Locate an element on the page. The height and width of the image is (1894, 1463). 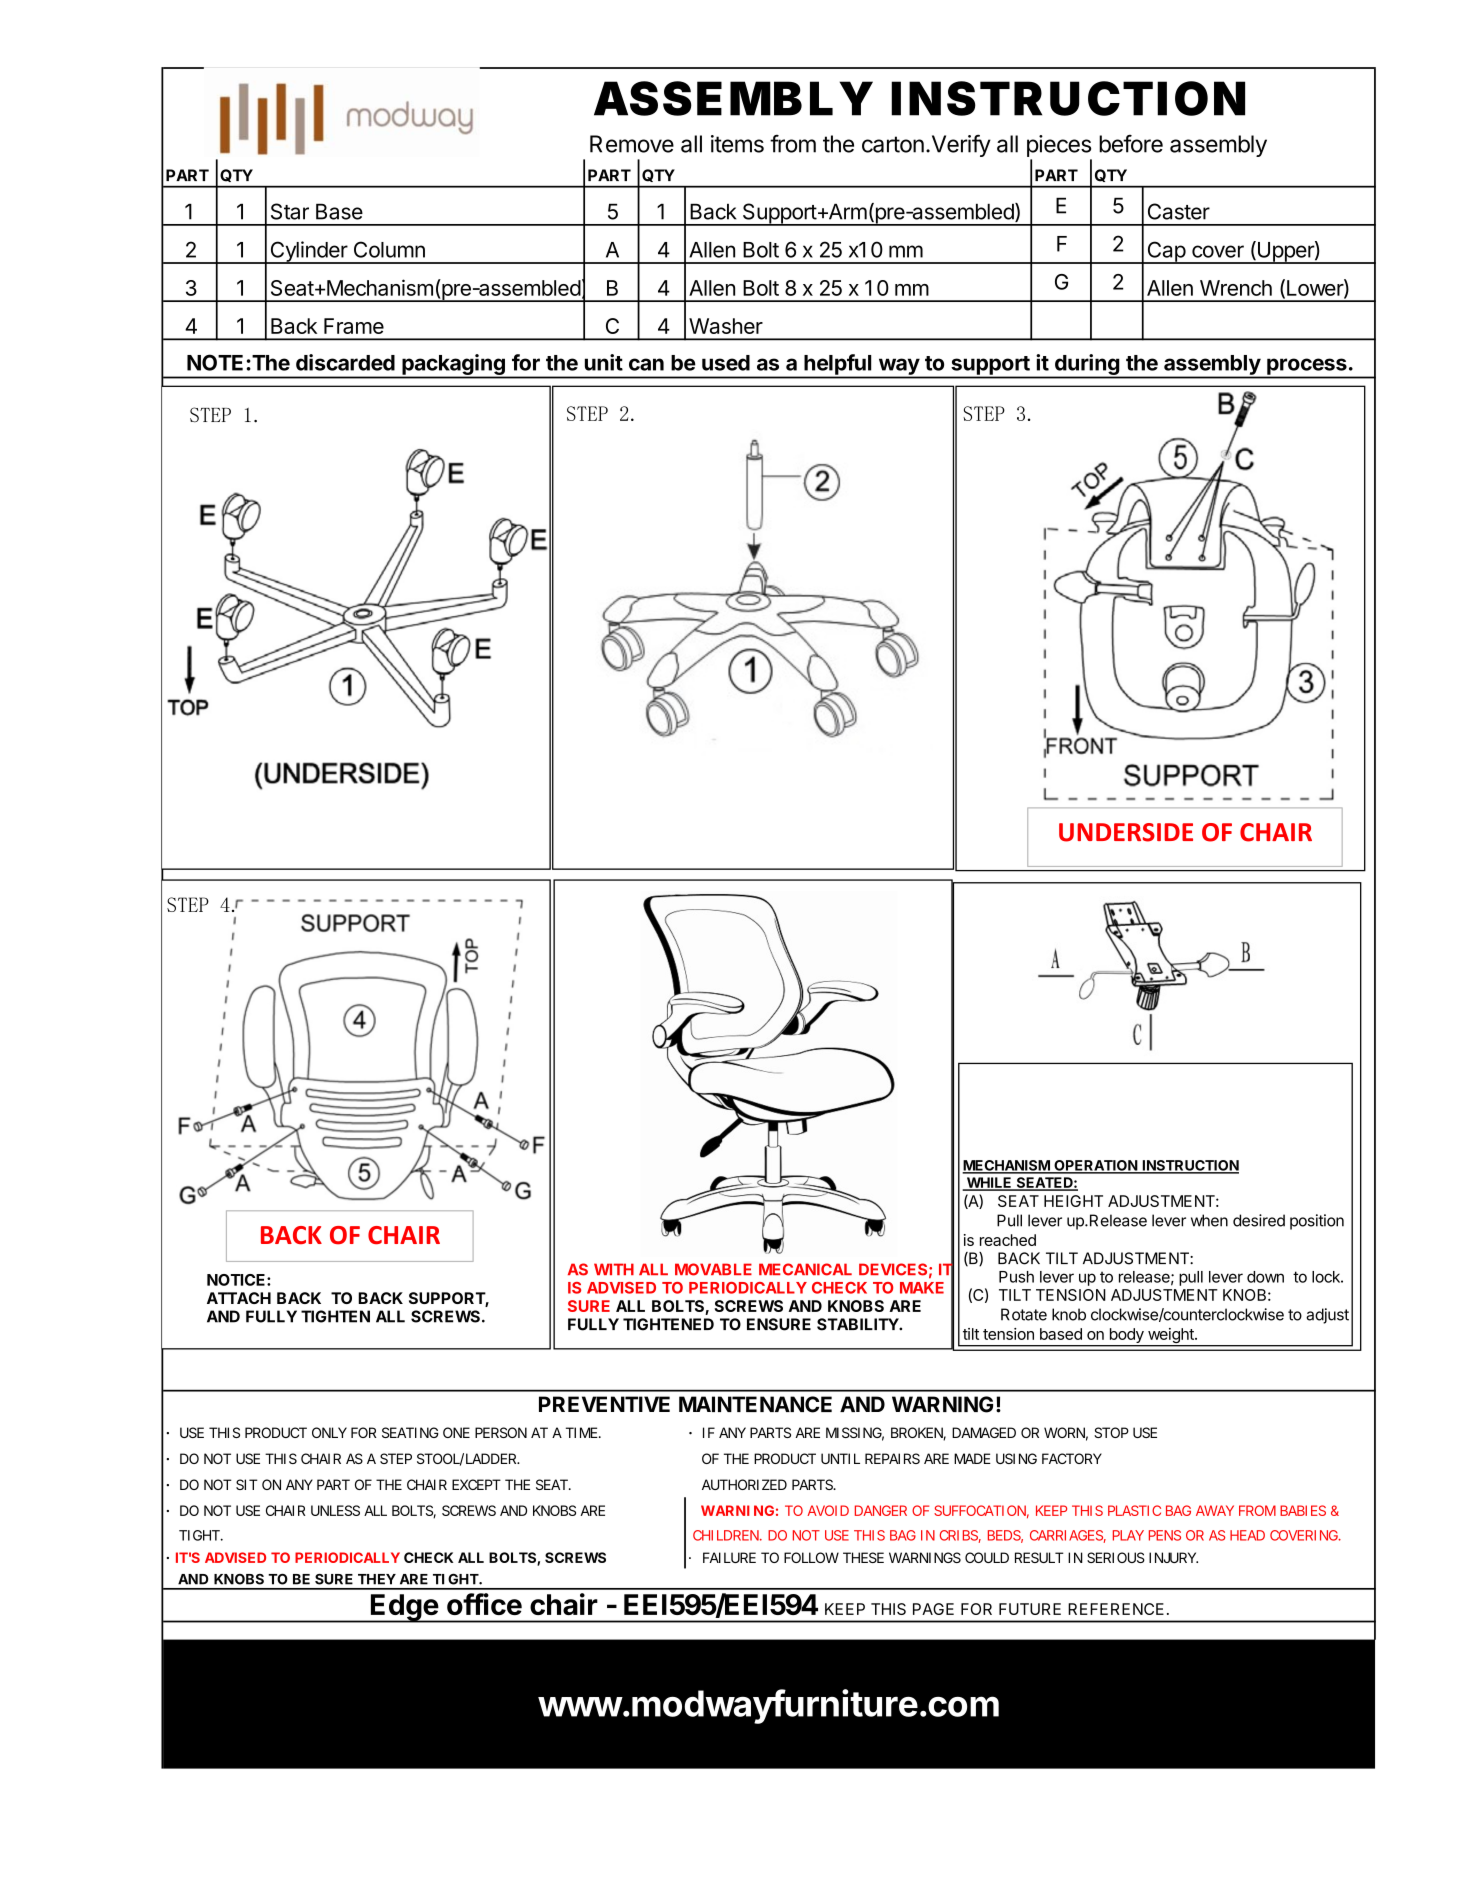
items is located at coordinates (737, 144).
